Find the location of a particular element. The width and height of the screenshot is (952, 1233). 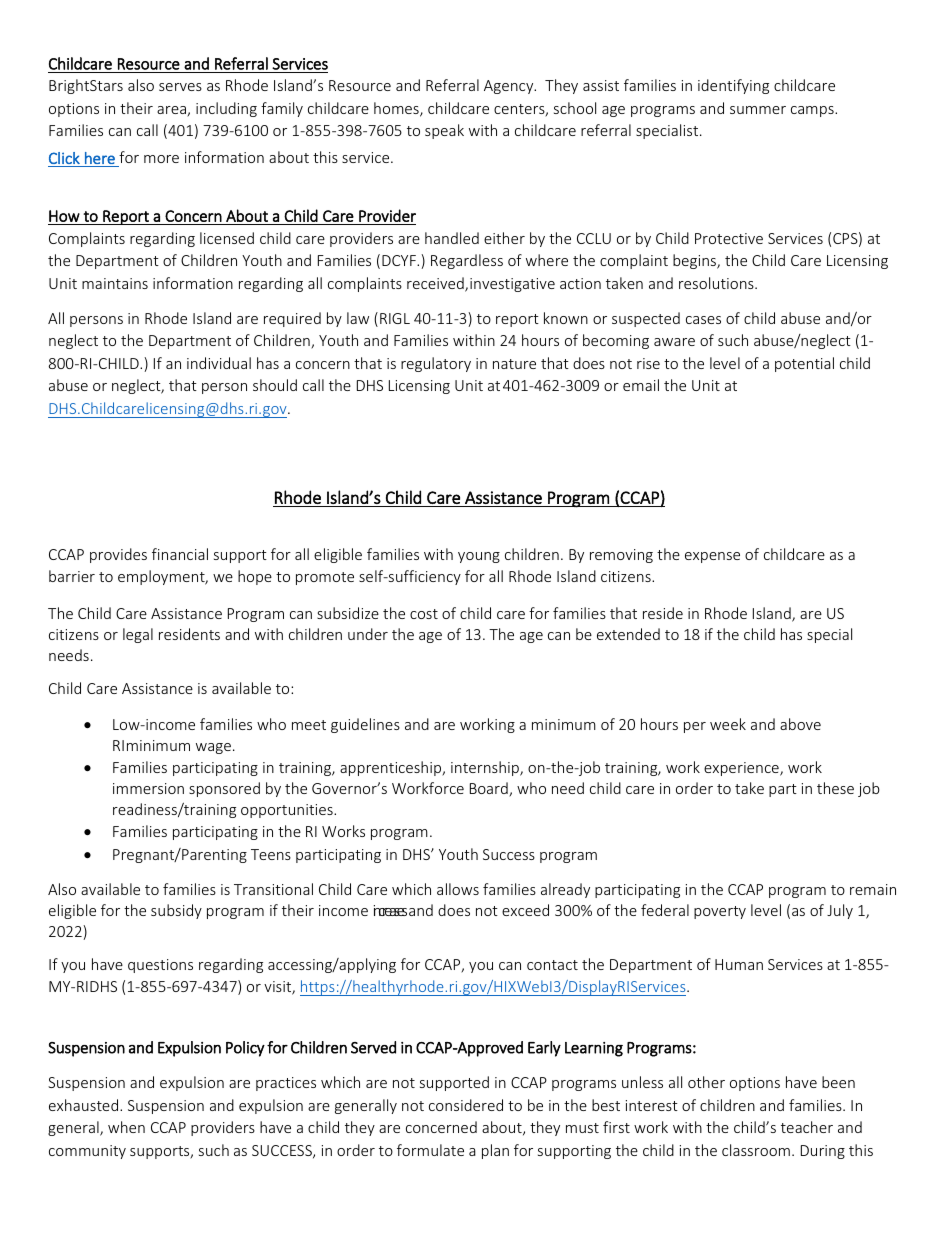

expense is located at coordinates (712, 557).
